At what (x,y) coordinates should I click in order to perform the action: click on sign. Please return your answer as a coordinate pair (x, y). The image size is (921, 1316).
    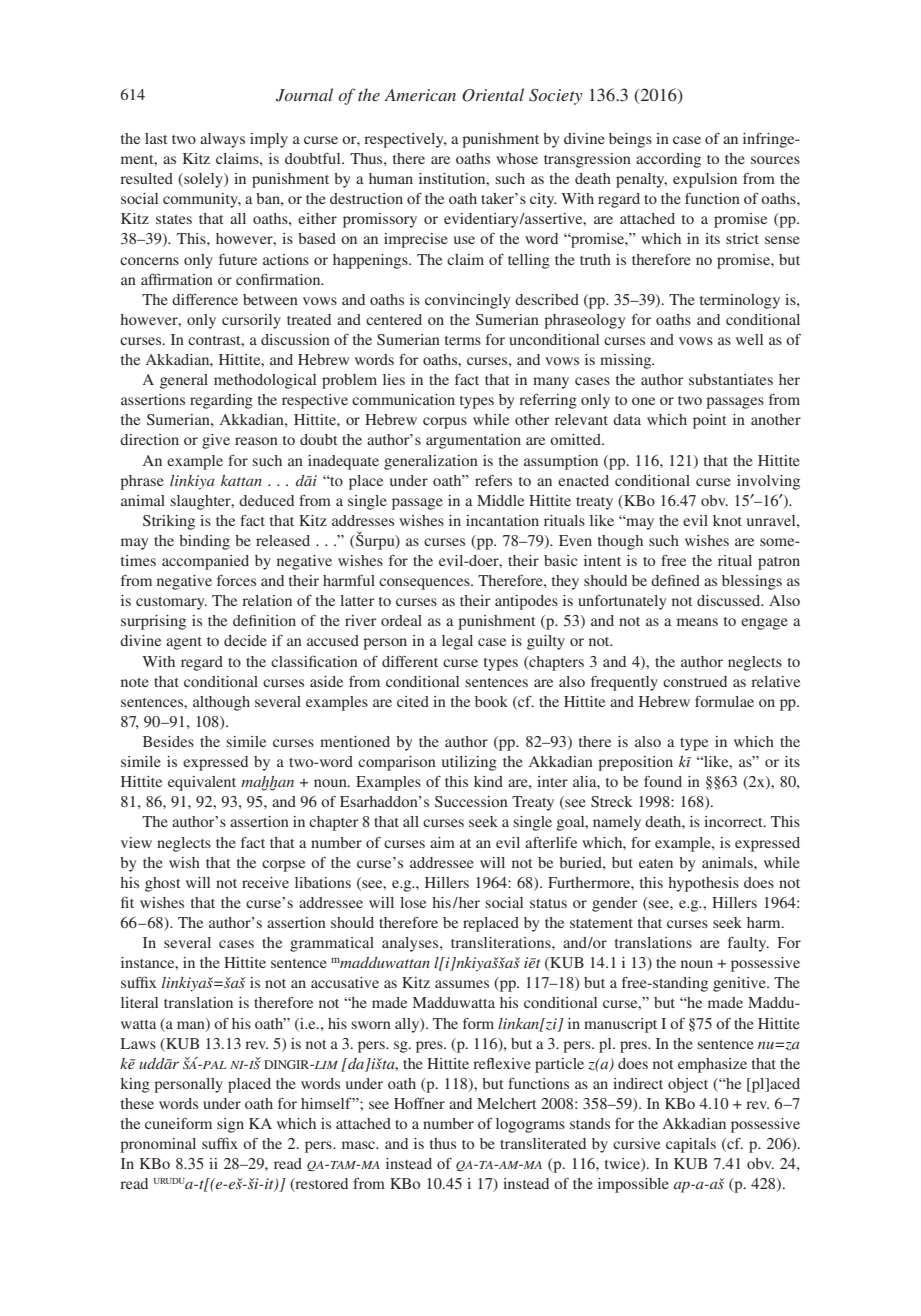
    Looking at the image, I should click on (230, 1125).
